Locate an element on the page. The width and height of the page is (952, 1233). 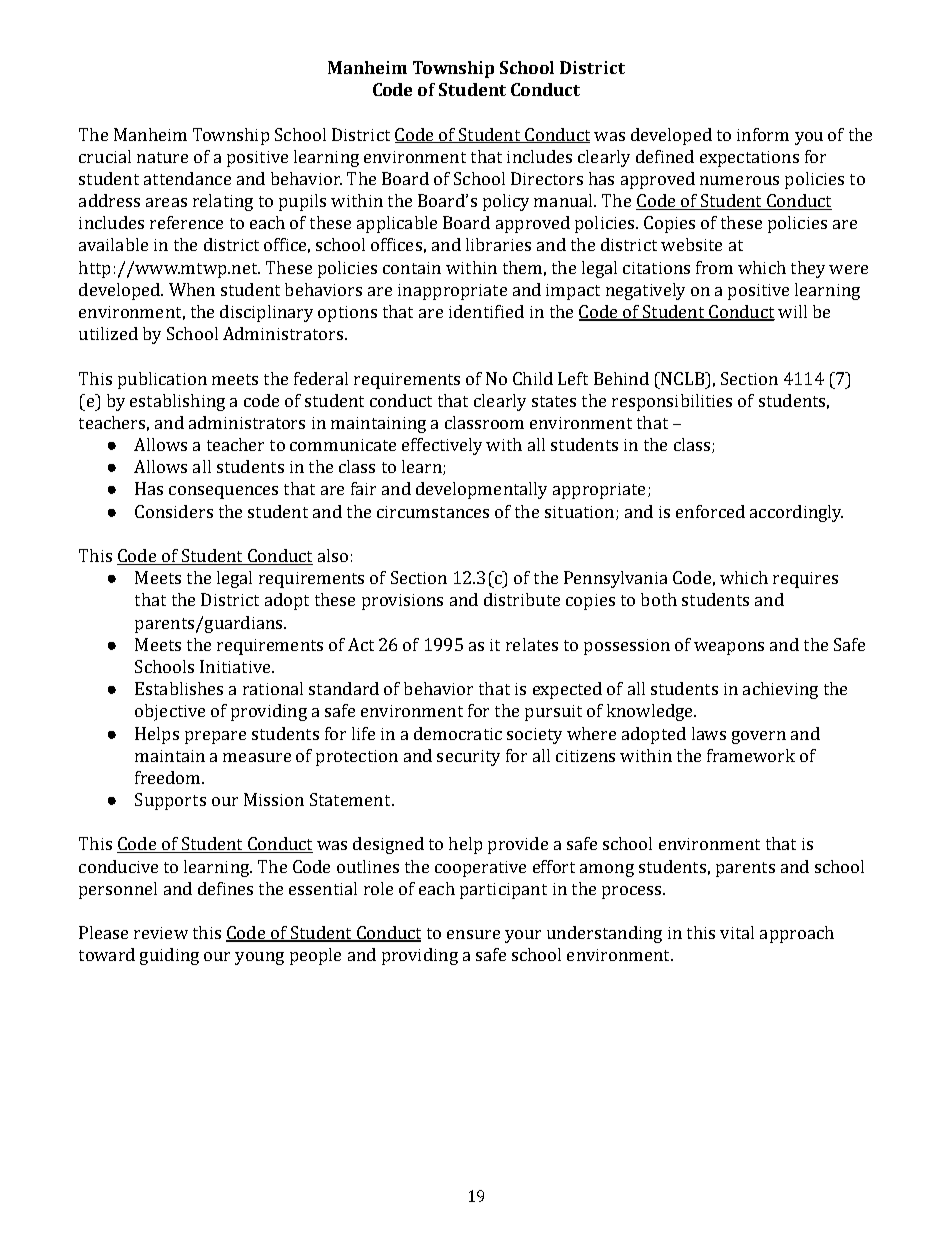
vital is located at coordinates (737, 932).
